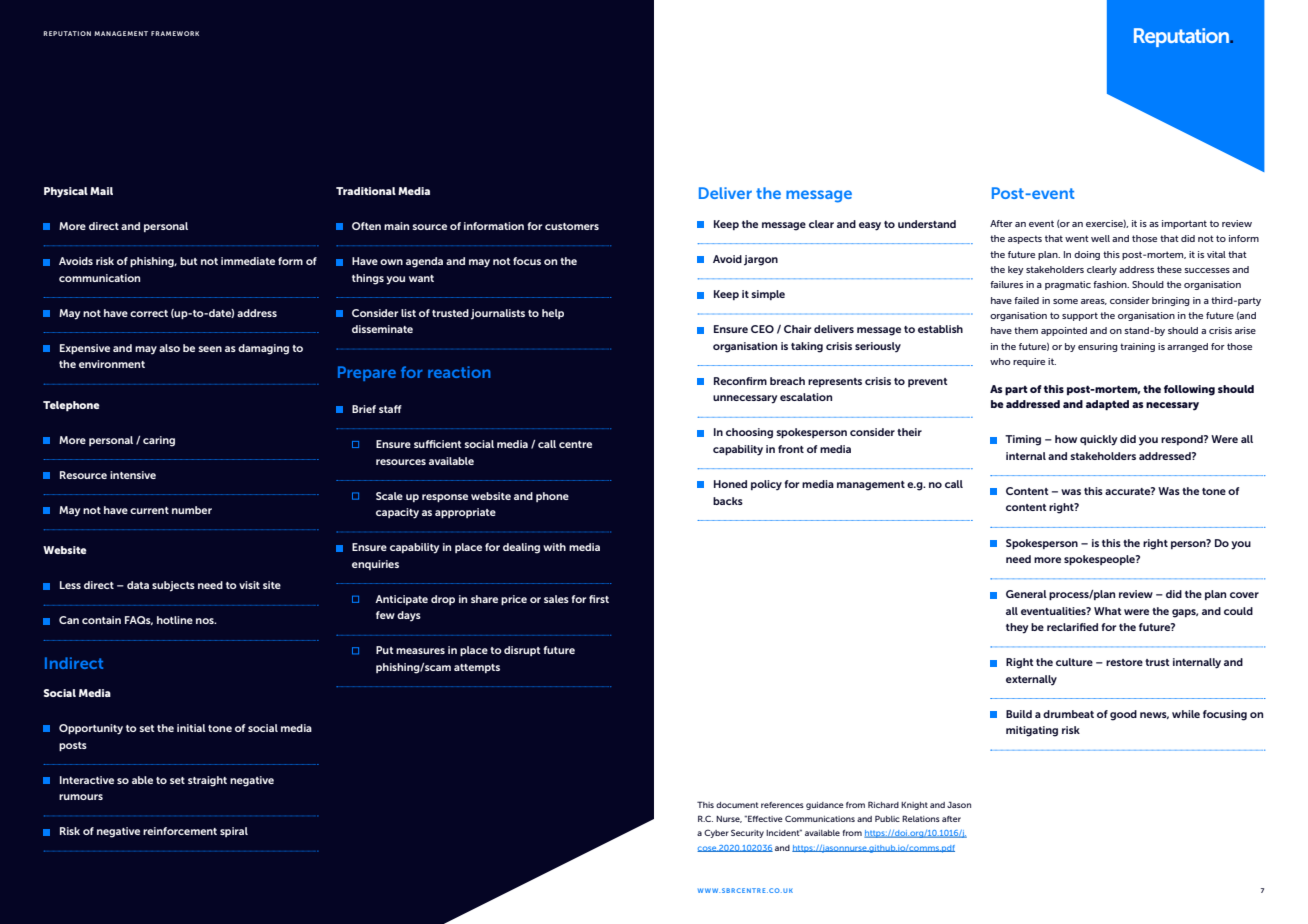 Image resolution: width=1308 pixels, height=924 pixels. I want to click on good, so click(1123, 715).
